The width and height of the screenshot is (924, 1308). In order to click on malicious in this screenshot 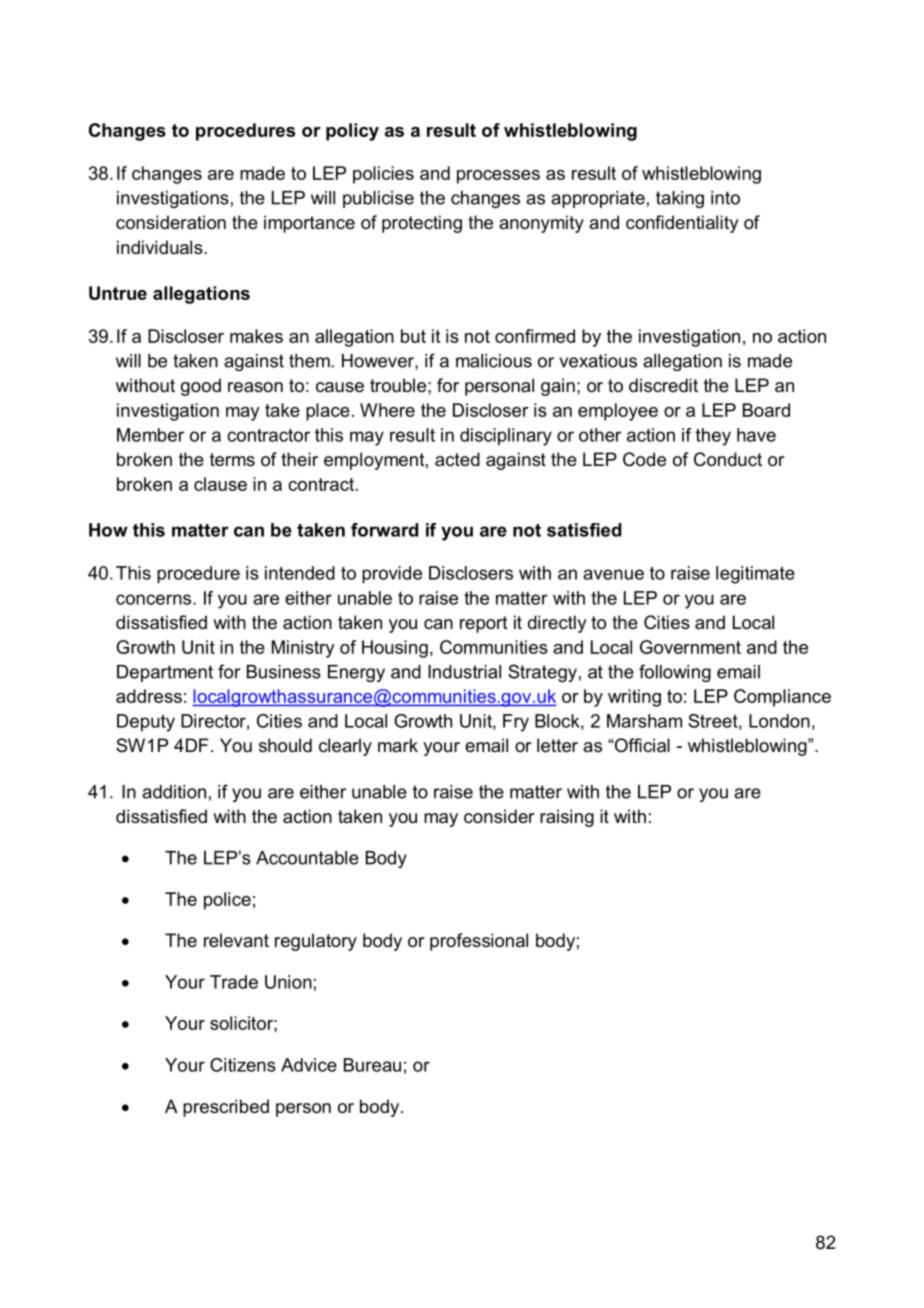, I will do `click(494, 361)`.
